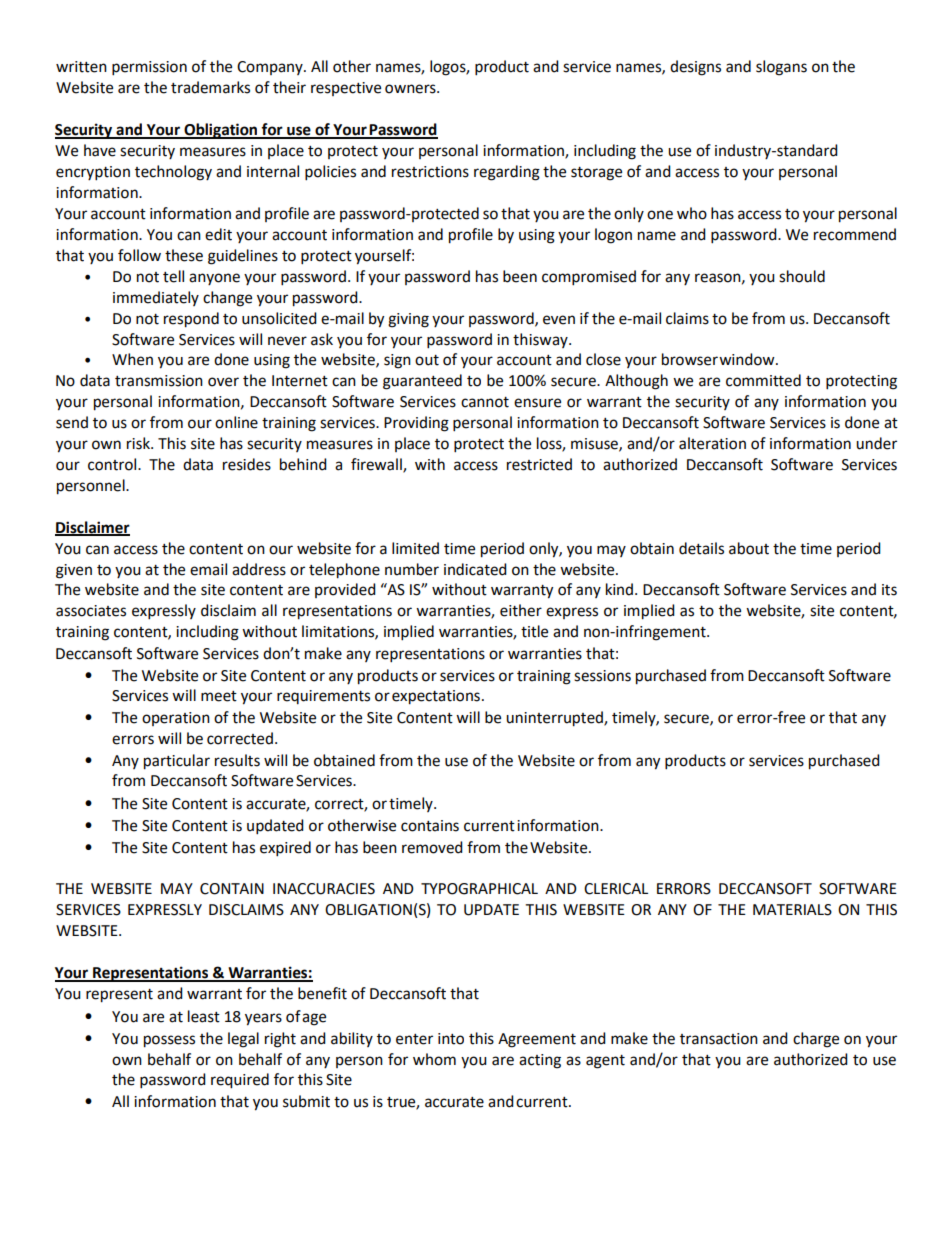 The height and width of the document is (1233, 952). What do you see at coordinates (749, 548) in the document?
I see `about` at bounding box center [749, 548].
